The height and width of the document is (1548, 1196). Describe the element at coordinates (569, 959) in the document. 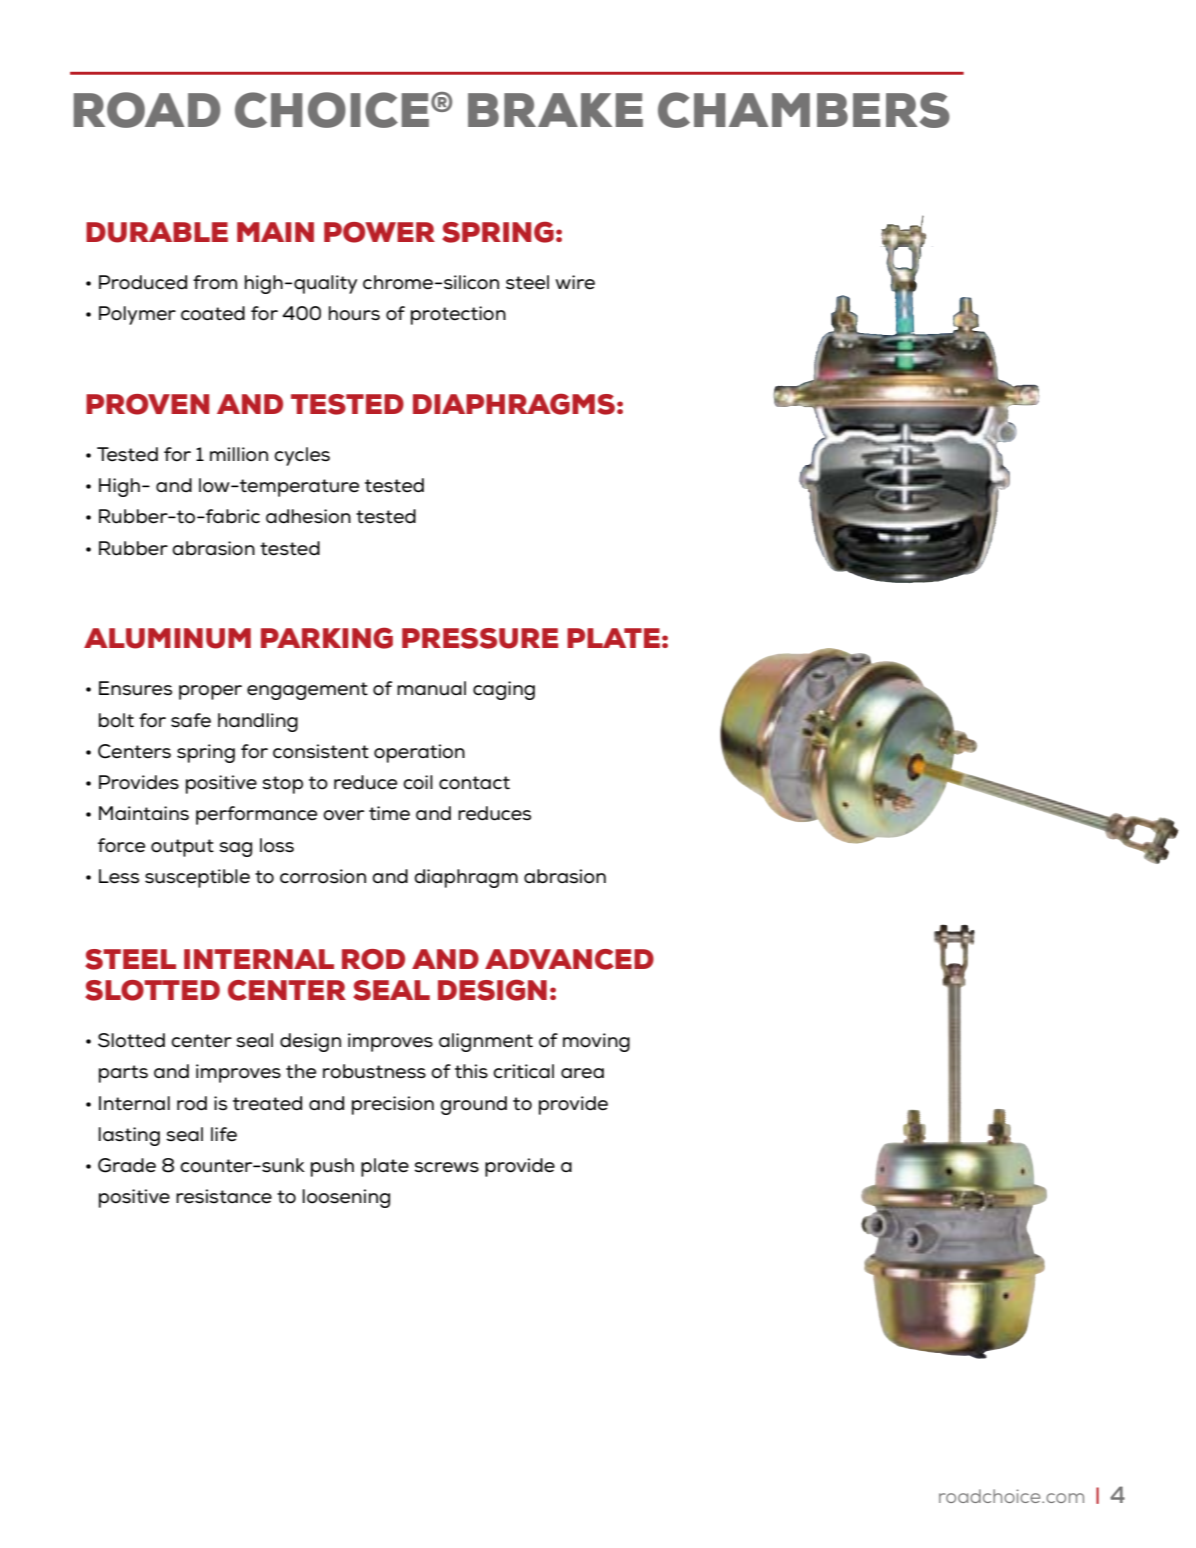

I see `ADVANCED` at that location.
